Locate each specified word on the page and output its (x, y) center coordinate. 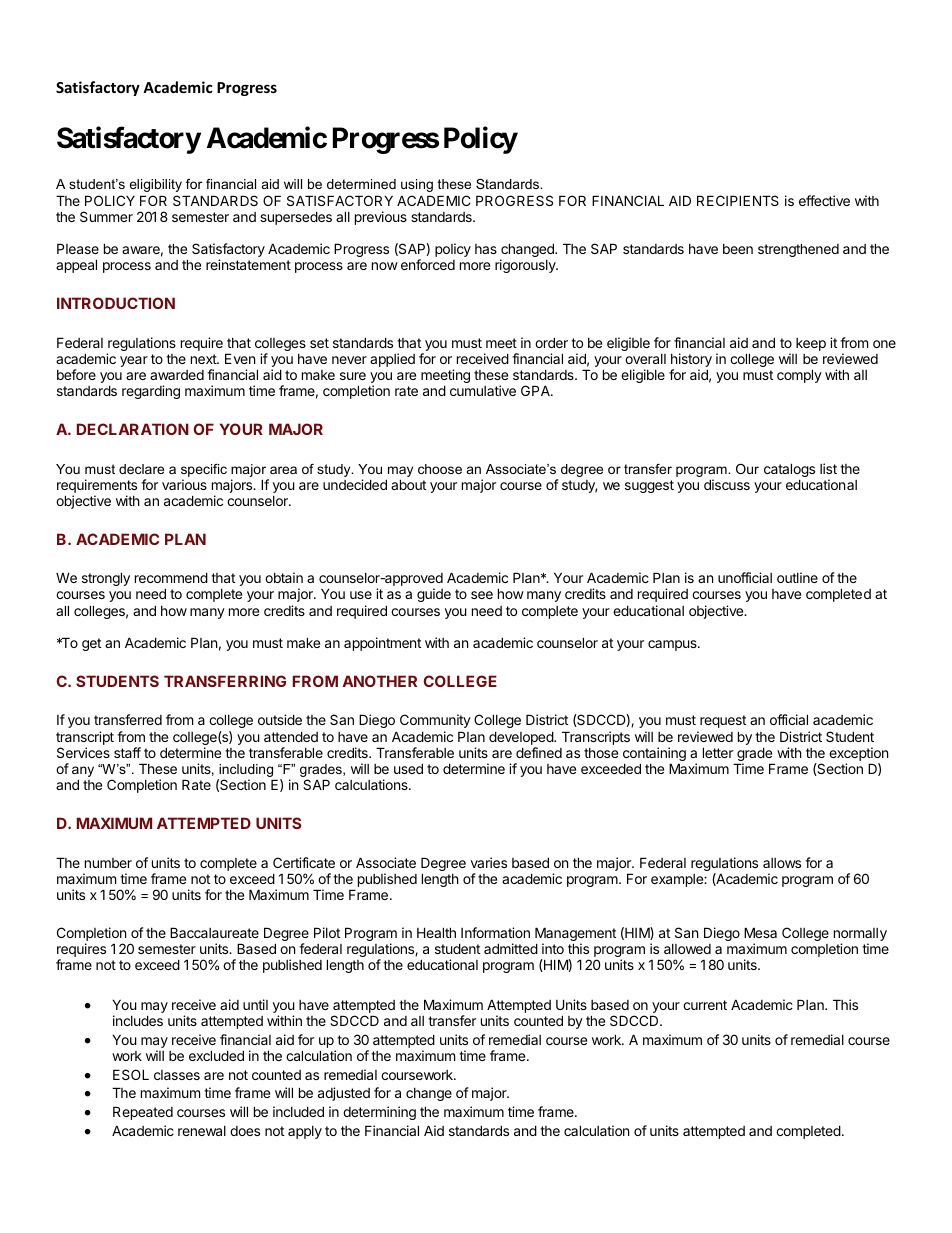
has (486, 249)
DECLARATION (133, 429)
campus (673, 645)
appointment (382, 644)
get (91, 644)
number (108, 863)
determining (379, 1113)
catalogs (789, 471)
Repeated (143, 1113)
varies (489, 862)
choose (440, 469)
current (705, 1005)
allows (782, 863)
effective (824, 200)
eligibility (155, 185)
